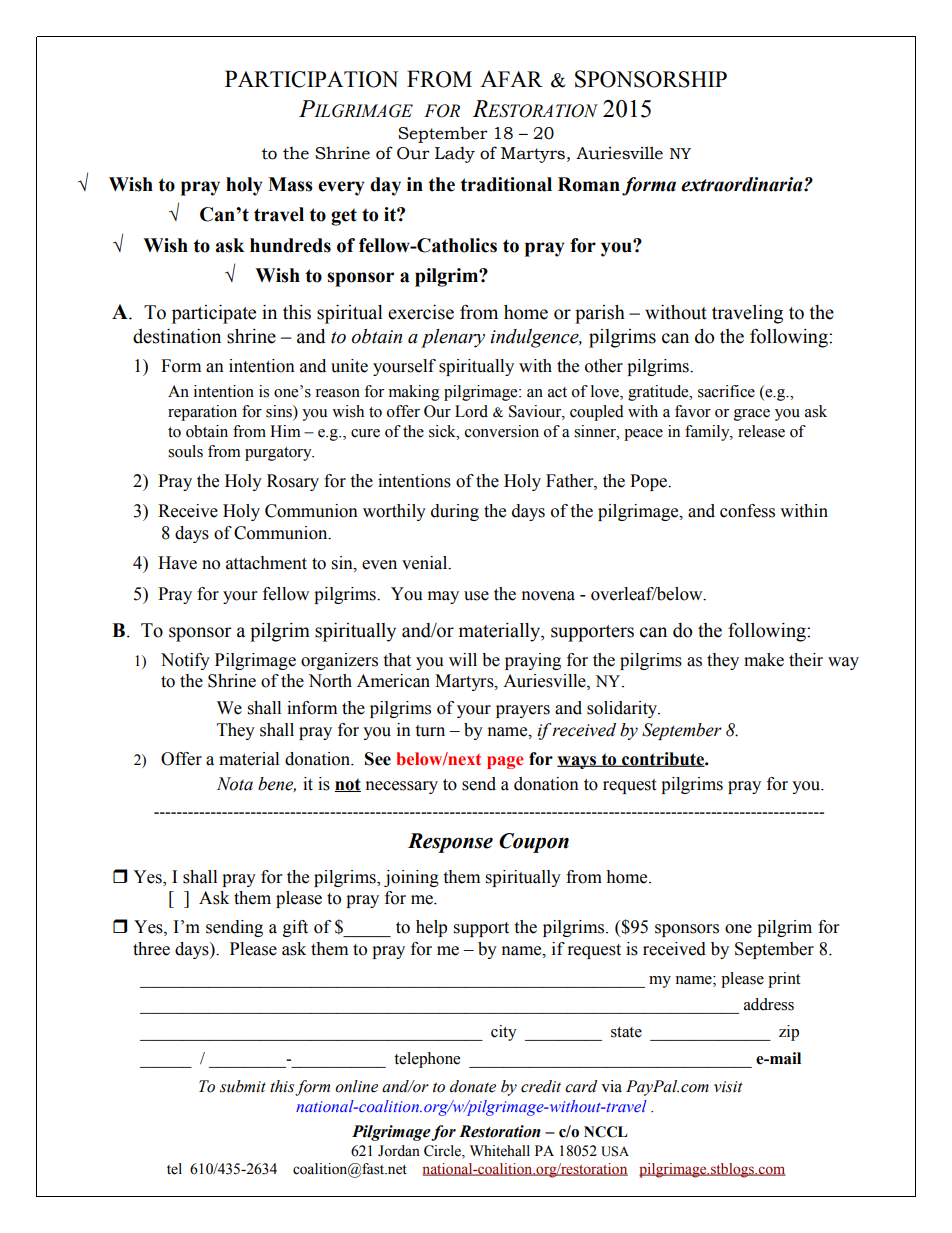 Image resolution: width=952 pixels, height=1233 pixels. I want to click on donate, so click(473, 1086).
